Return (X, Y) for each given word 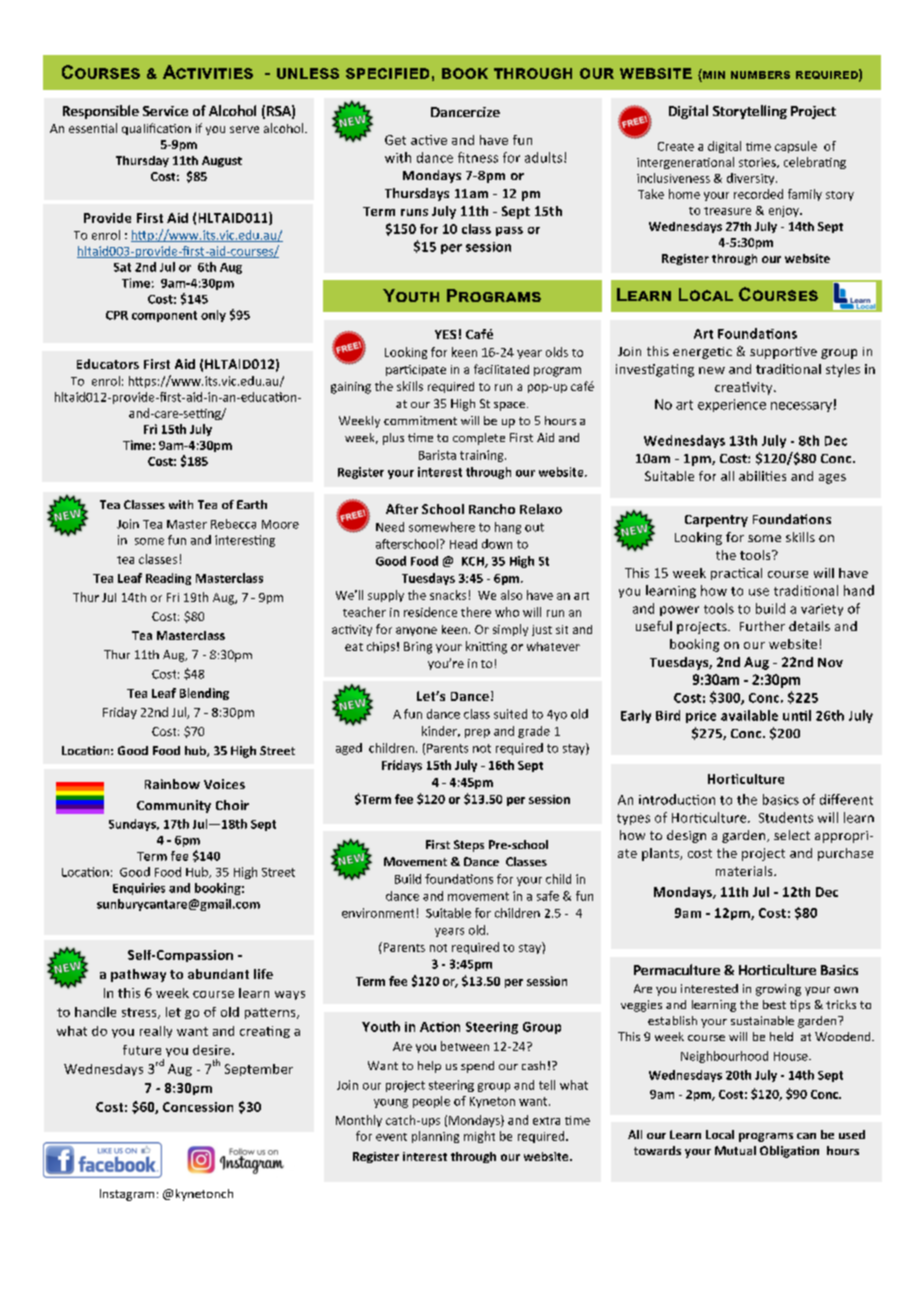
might (479, 1137)
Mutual (735, 1150)
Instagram (127, 1195)
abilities (762, 476)
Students (786, 817)
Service (165, 111)
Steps (469, 846)
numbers (760, 75)
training (483, 456)
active (429, 140)
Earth (252, 504)
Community (174, 806)
